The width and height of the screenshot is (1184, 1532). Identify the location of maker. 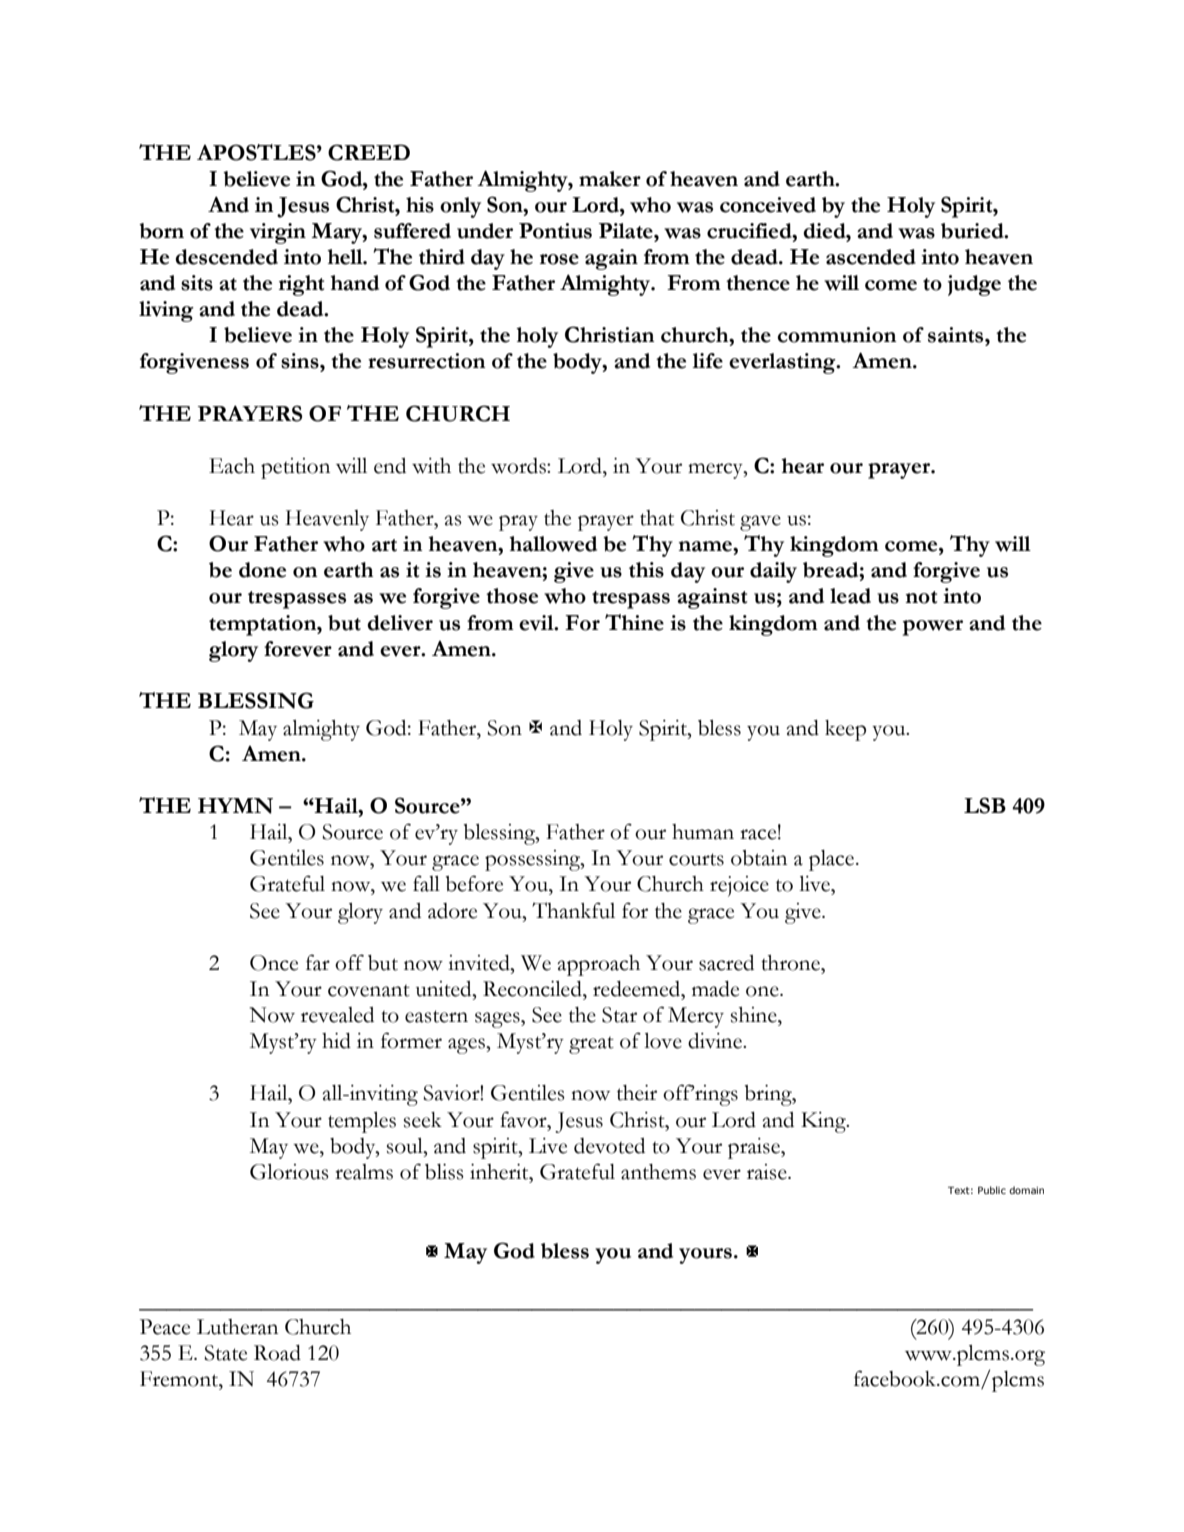
(610, 179).
